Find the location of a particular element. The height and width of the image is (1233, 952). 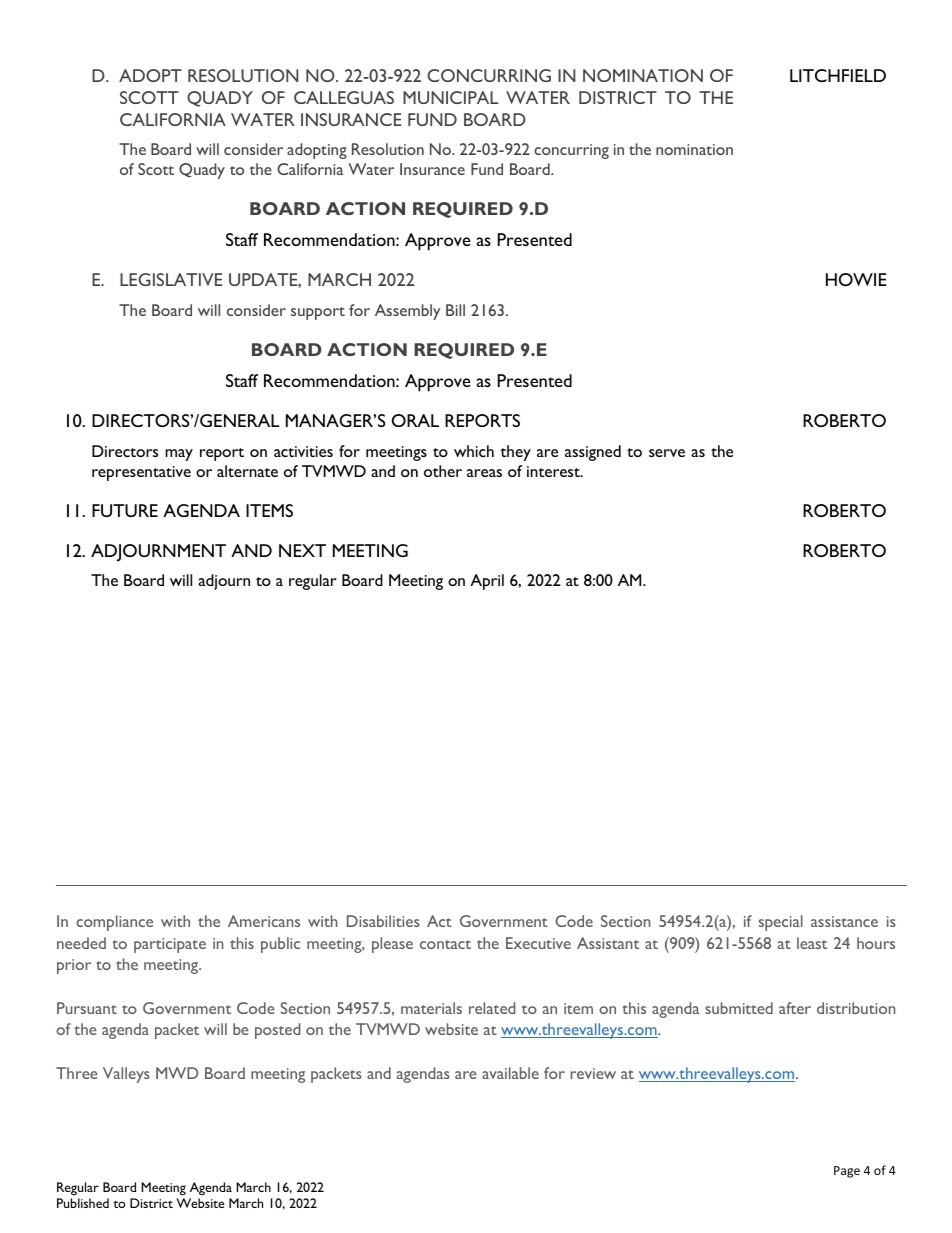

serve is located at coordinates (667, 453).
